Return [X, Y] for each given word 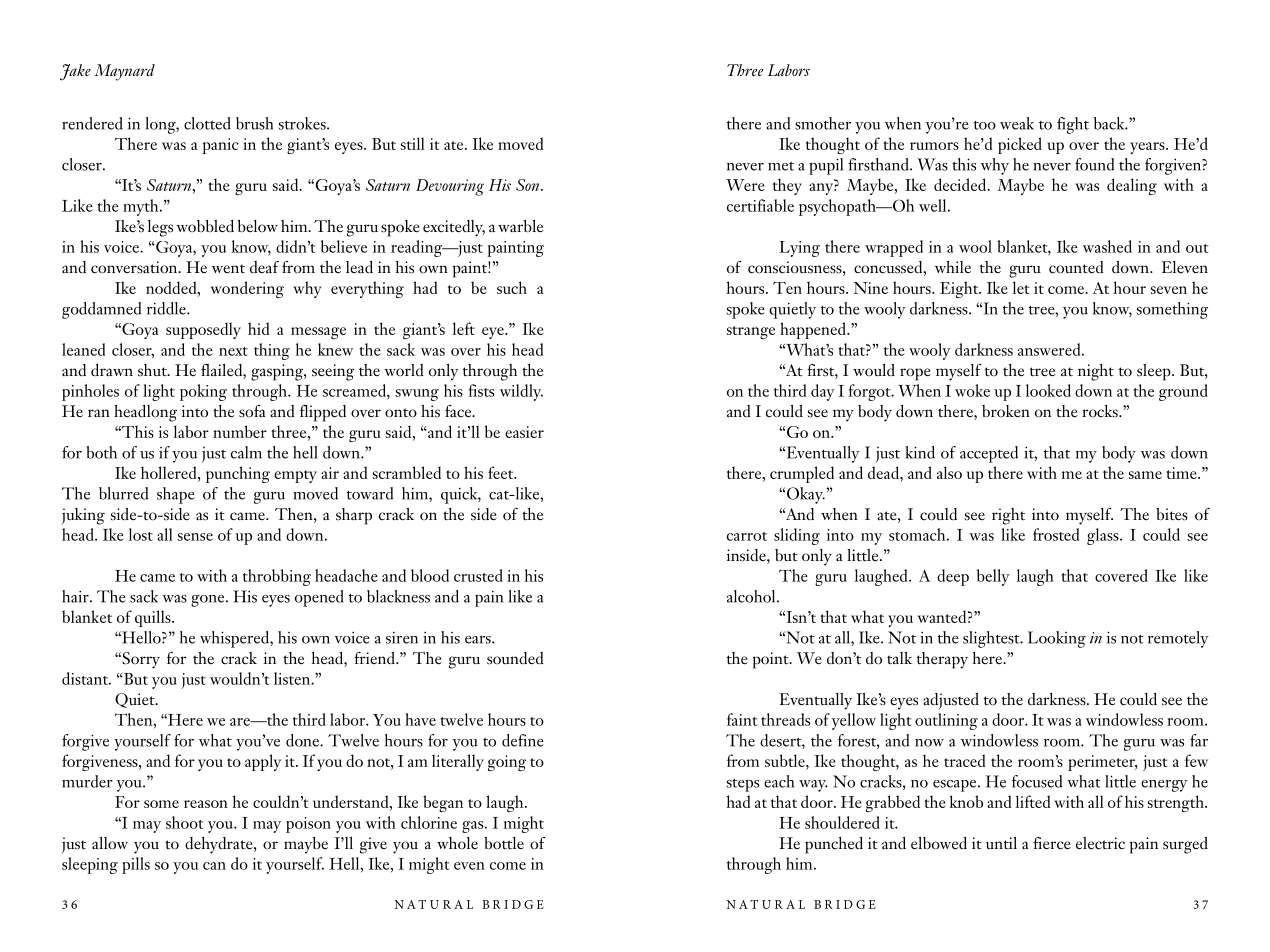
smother [823, 123]
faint [742, 719]
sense [195, 537]
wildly [521, 392]
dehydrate [220, 845]
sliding [797, 536]
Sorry [140, 660]
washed [1107, 246]
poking [203, 392]
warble [520, 226]
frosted [1056, 534]
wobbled [205, 226]
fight [1073, 125]
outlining [946, 721]
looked [1048, 390]
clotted [207, 123]
